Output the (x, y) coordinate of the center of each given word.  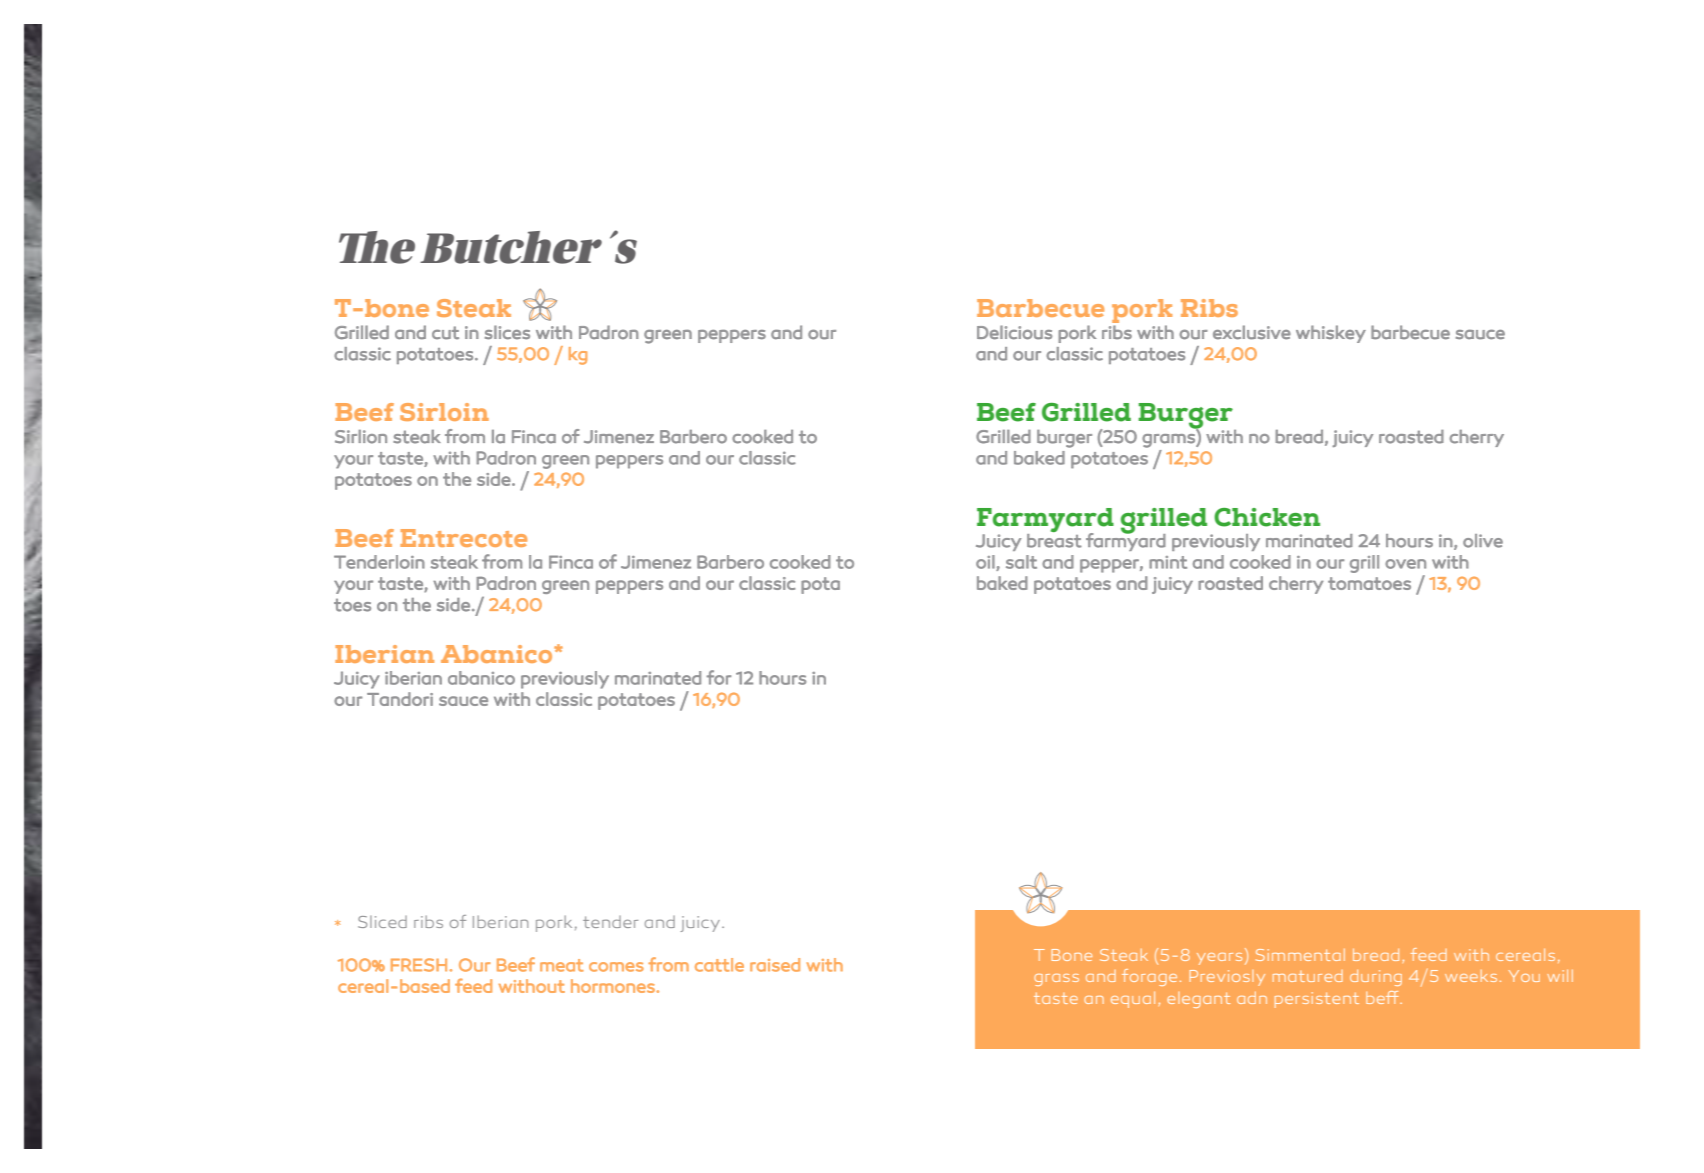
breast (1054, 541)
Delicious (1014, 332)
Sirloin (444, 412)
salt (1021, 562)
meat (562, 965)
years (1219, 959)
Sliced (382, 922)
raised (775, 965)
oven (1405, 564)
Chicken (1267, 517)
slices (507, 332)
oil (985, 562)
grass (1056, 980)
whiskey (1331, 334)
